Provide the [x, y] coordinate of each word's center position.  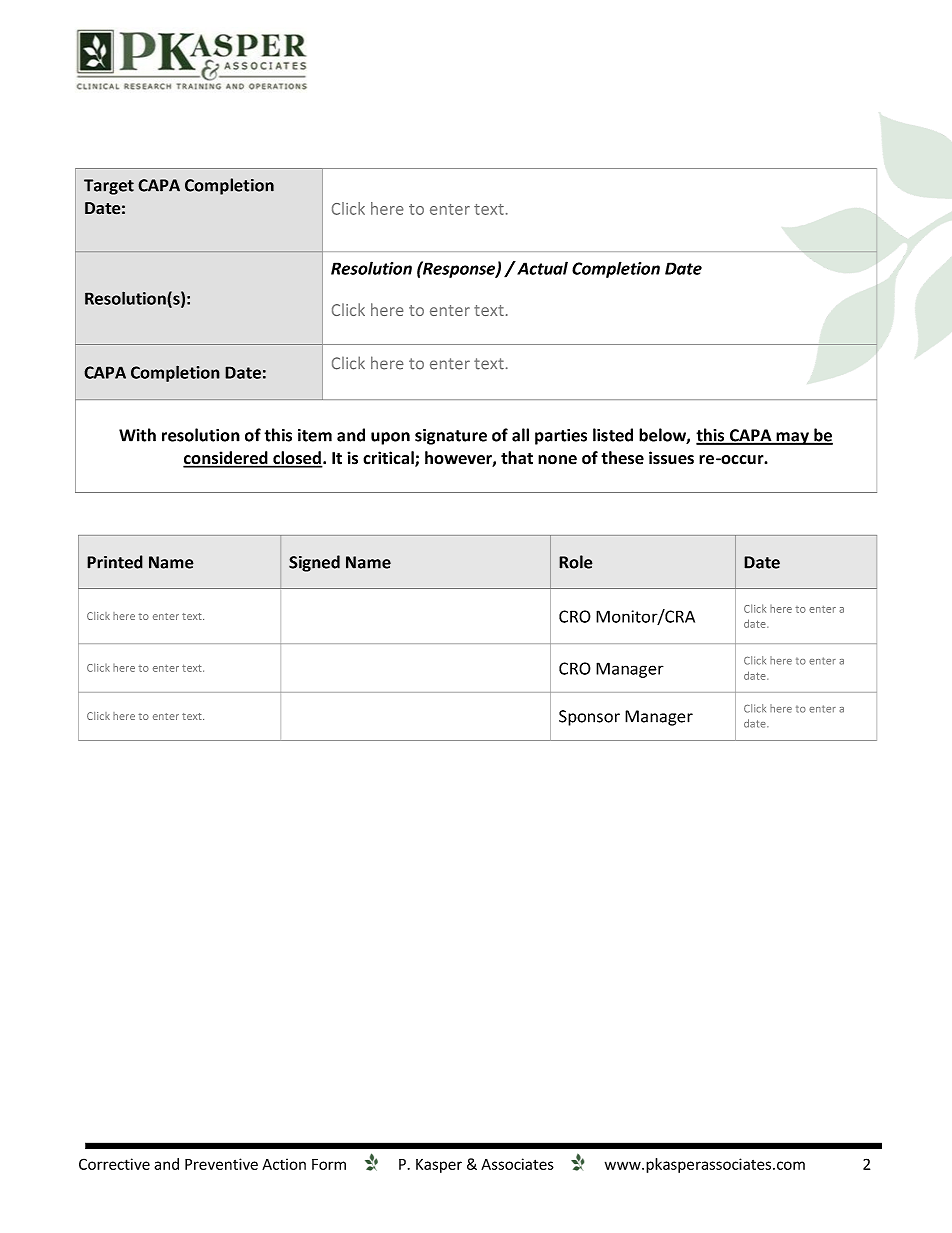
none [557, 460]
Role [576, 562]
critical [389, 459]
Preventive [221, 1164]
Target [109, 187]
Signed [314, 563]
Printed [115, 562]
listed [613, 435]
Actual [541, 268]
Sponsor [589, 718]
